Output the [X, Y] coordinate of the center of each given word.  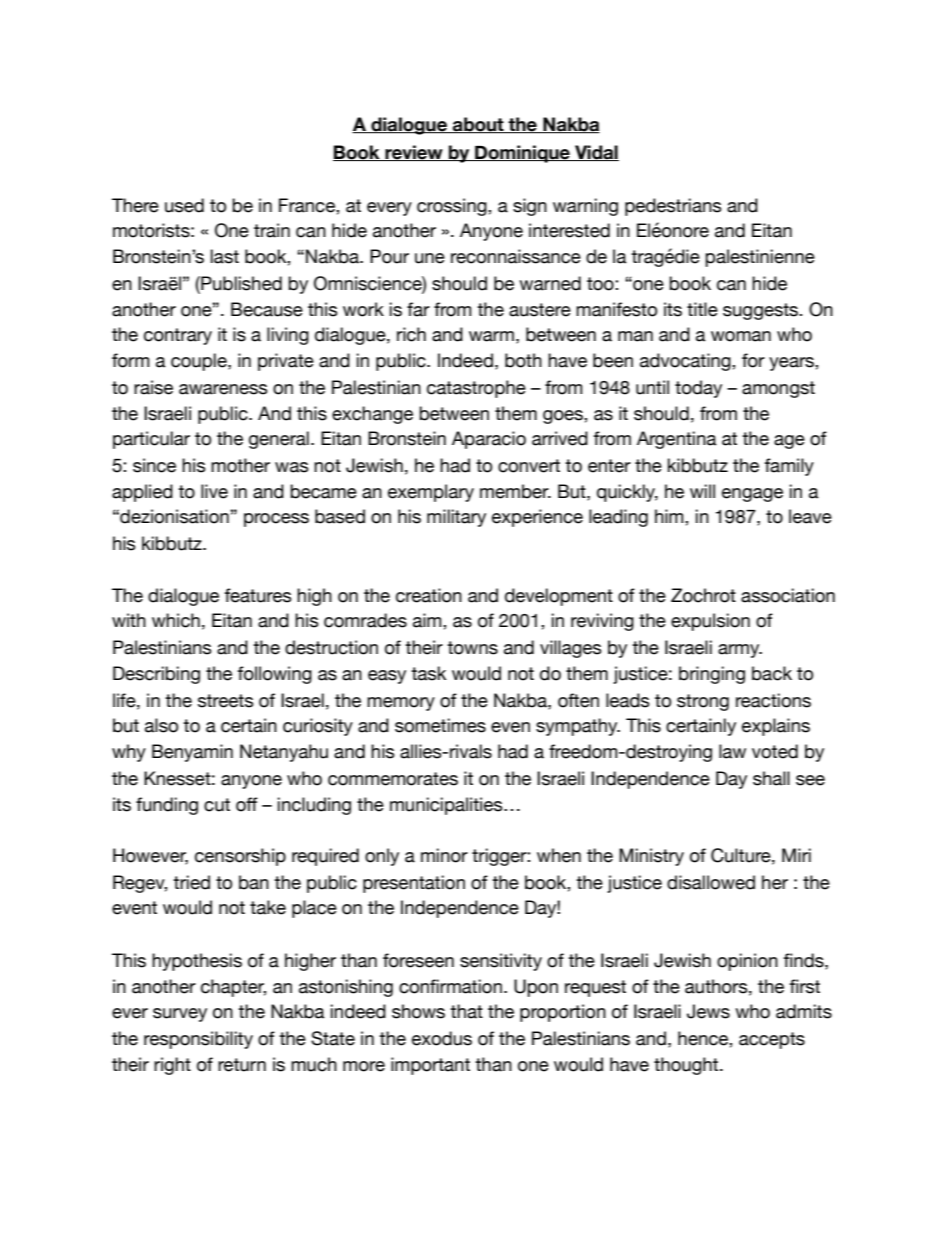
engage [752, 495]
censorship [240, 857]
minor [444, 855]
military [456, 518]
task [428, 673]
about [478, 125]
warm [491, 336]
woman [741, 336]
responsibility [198, 1040]
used [184, 205]
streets [226, 701]
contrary [178, 336]
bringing [712, 675]
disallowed [711, 882]
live [214, 491]
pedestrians [673, 207]
